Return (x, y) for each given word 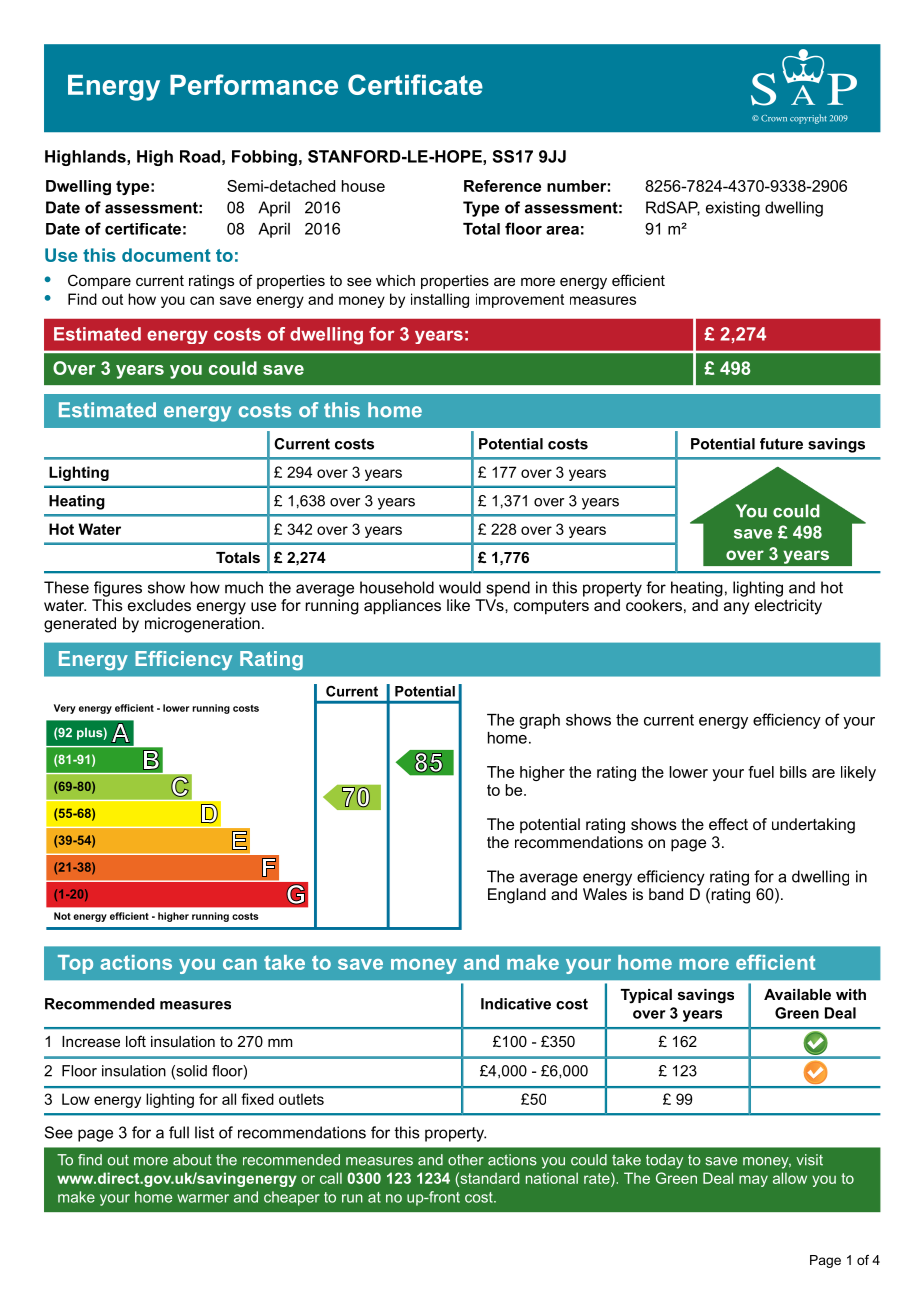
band (666, 894)
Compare (99, 281)
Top (75, 964)
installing (440, 300)
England (517, 896)
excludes (159, 605)
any (737, 608)
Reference (502, 186)
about (192, 1160)
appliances (402, 607)
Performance (254, 84)
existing (733, 209)
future (781, 444)
